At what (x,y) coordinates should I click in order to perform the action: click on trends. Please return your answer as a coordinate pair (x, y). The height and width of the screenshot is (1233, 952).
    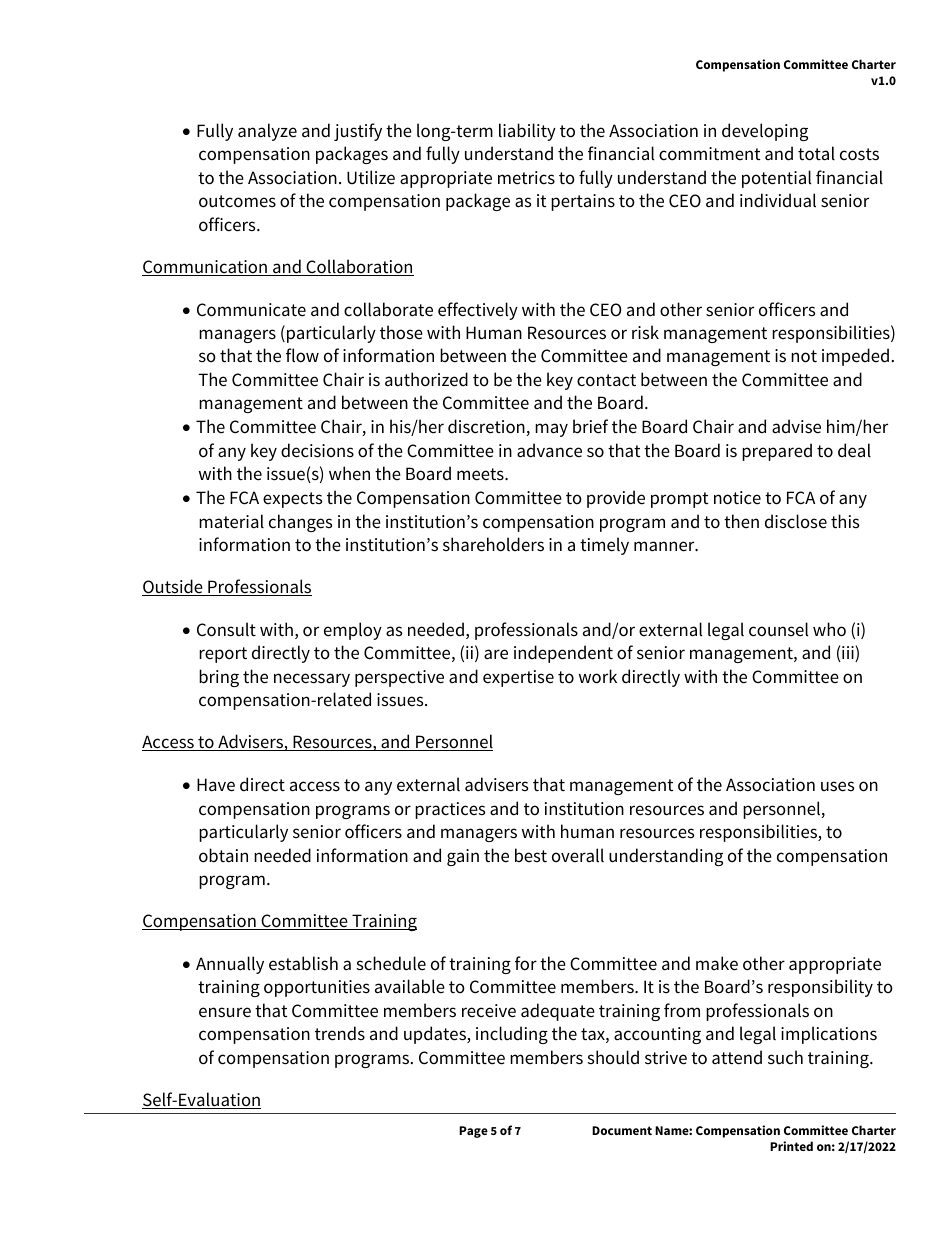
    Looking at the image, I should click on (340, 1033).
